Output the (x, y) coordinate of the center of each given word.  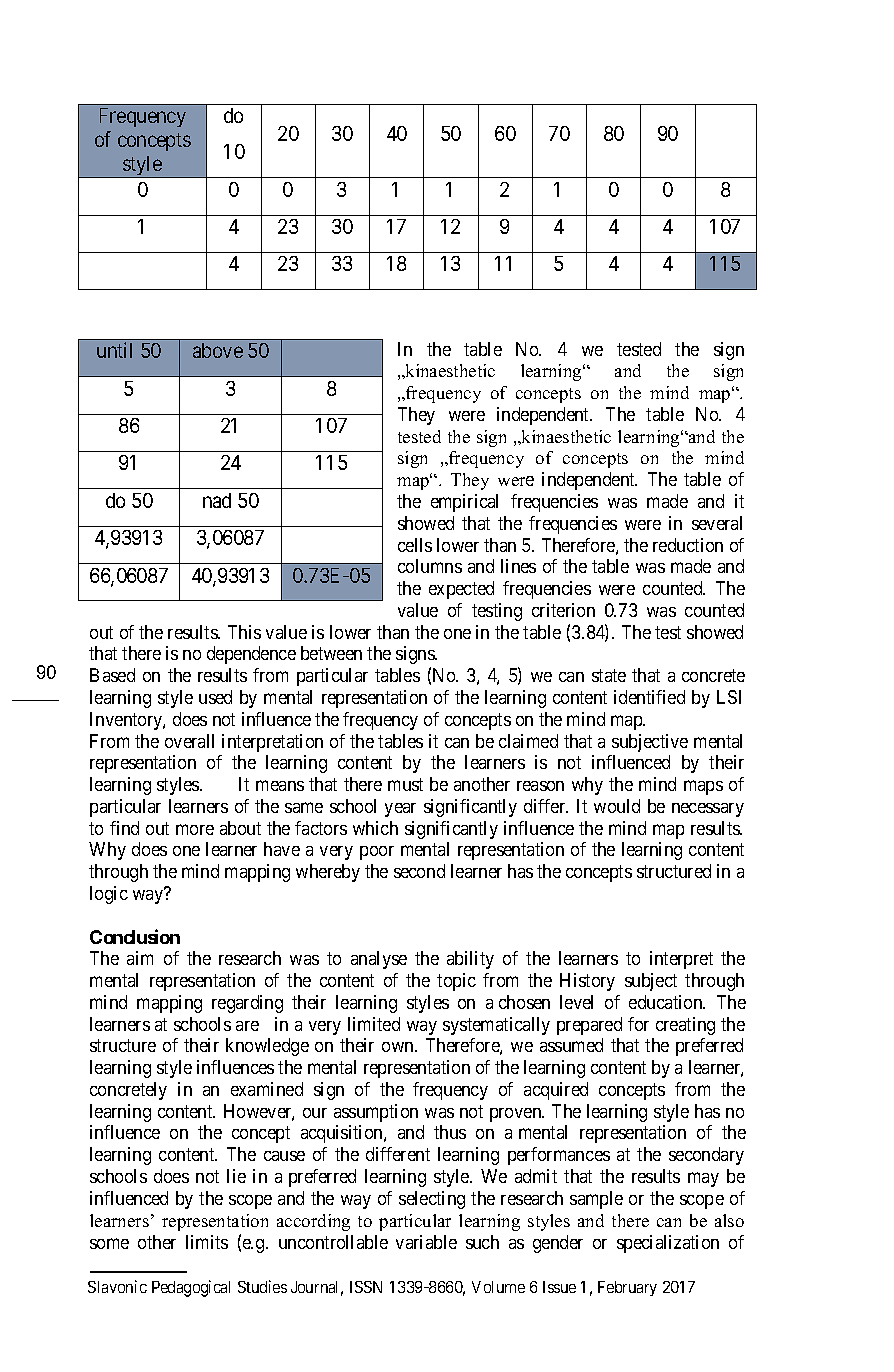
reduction (688, 545)
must (405, 784)
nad (217, 500)
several (717, 523)
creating (685, 1026)
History (587, 982)
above (218, 350)
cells (415, 545)
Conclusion (135, 936)
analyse (379, 960)
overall (189, 741)
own (399, 1047)
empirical (464, 503)
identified (649, 697)
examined (267, 1089)
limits (207, 1242)
